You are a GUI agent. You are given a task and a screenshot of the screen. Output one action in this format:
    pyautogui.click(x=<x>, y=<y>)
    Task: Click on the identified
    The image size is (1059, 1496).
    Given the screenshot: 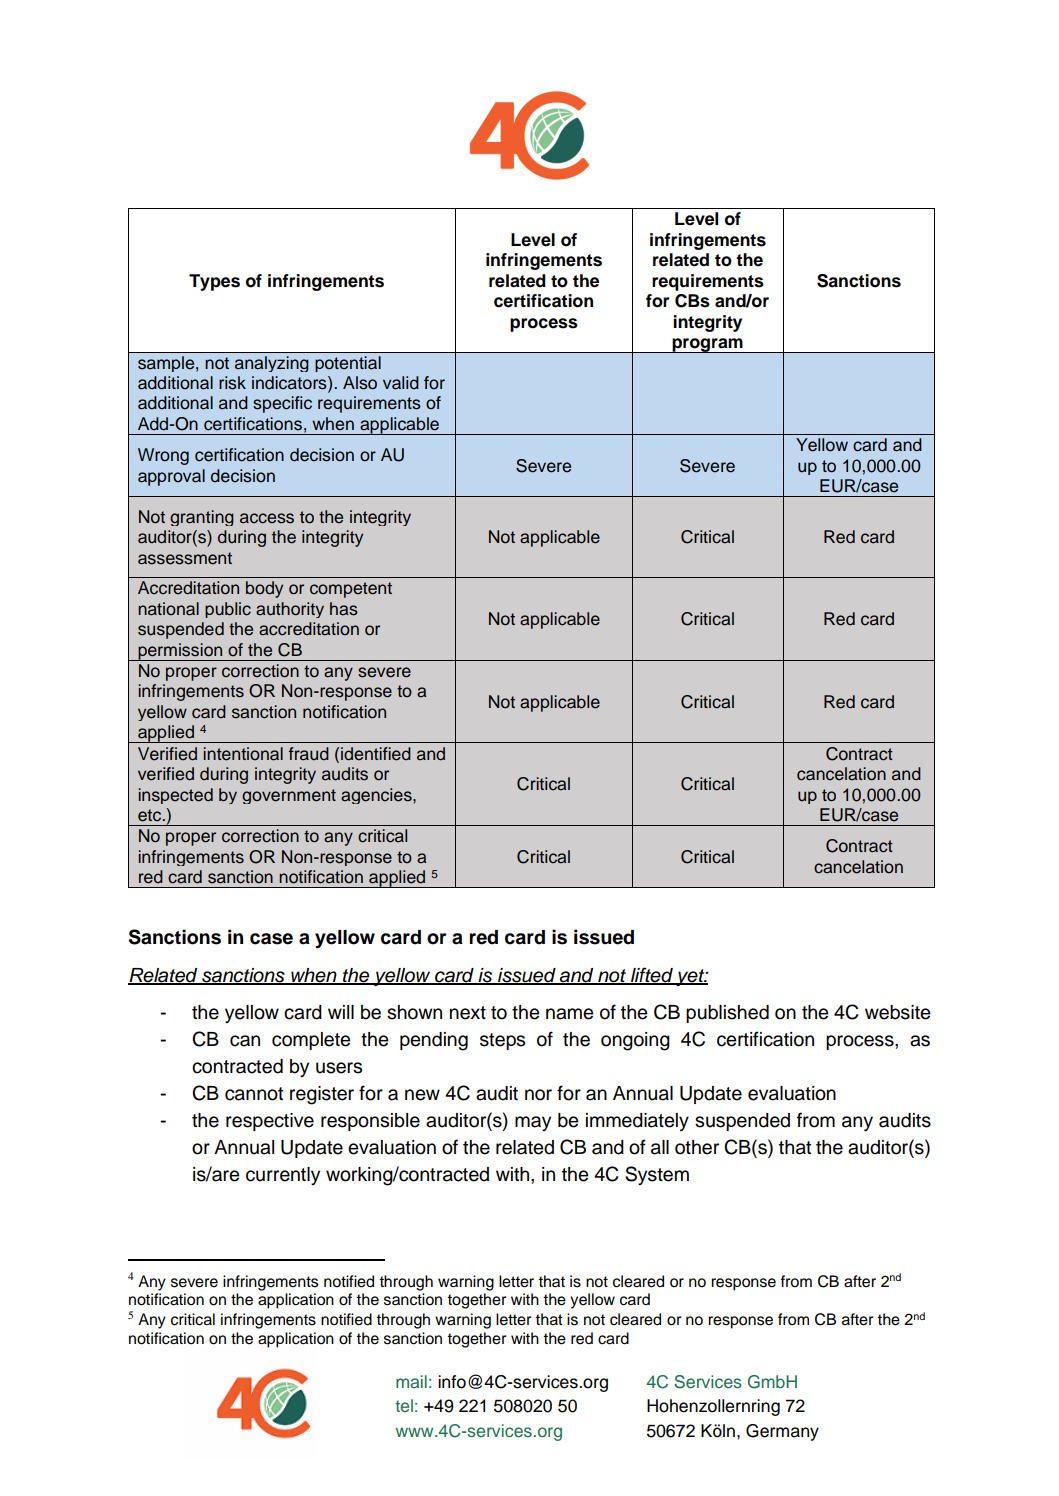 What is the action you would take?
    pyautogui.click(x=376, y=754)
